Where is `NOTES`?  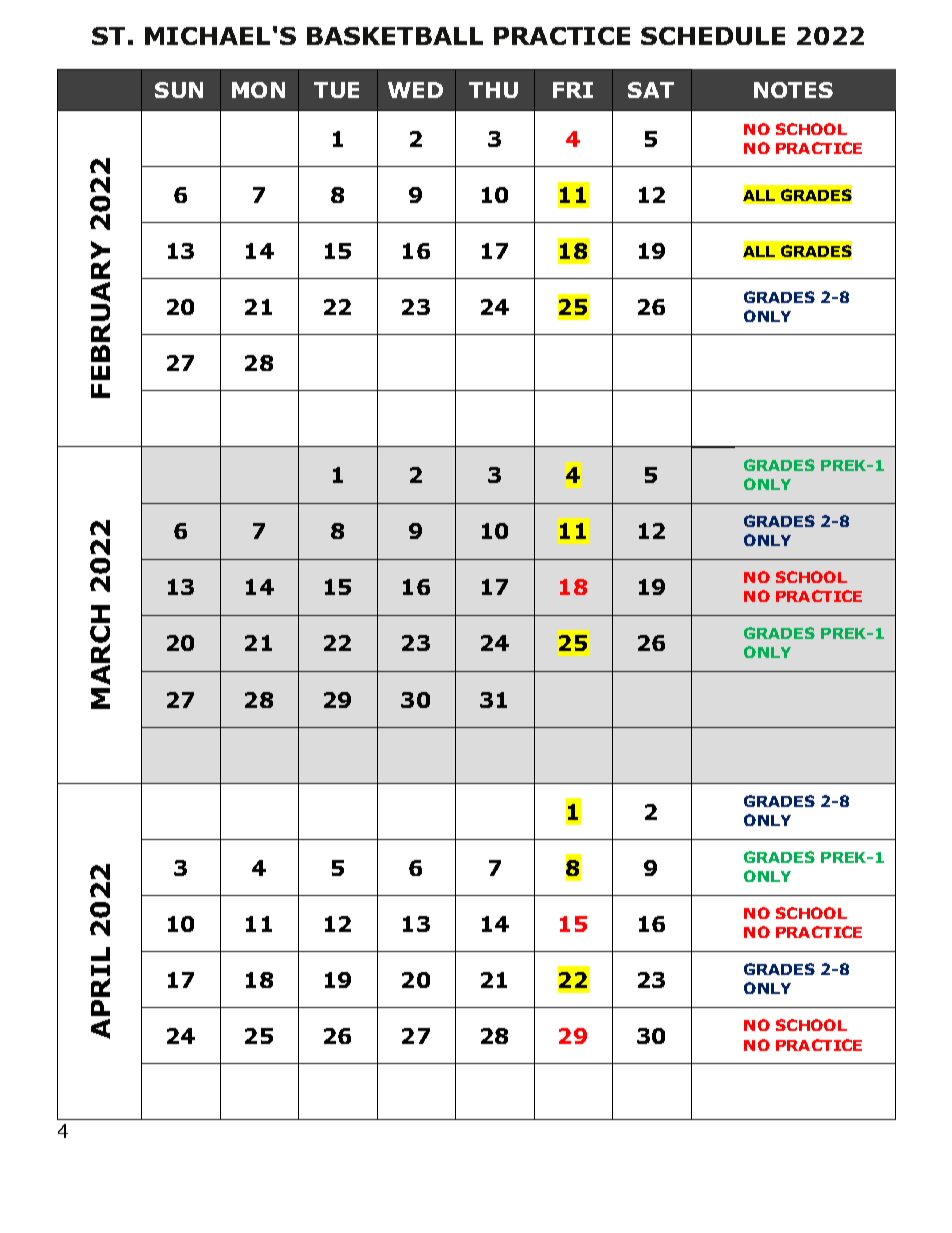
NOTES is located at coordinates (793, 90).
